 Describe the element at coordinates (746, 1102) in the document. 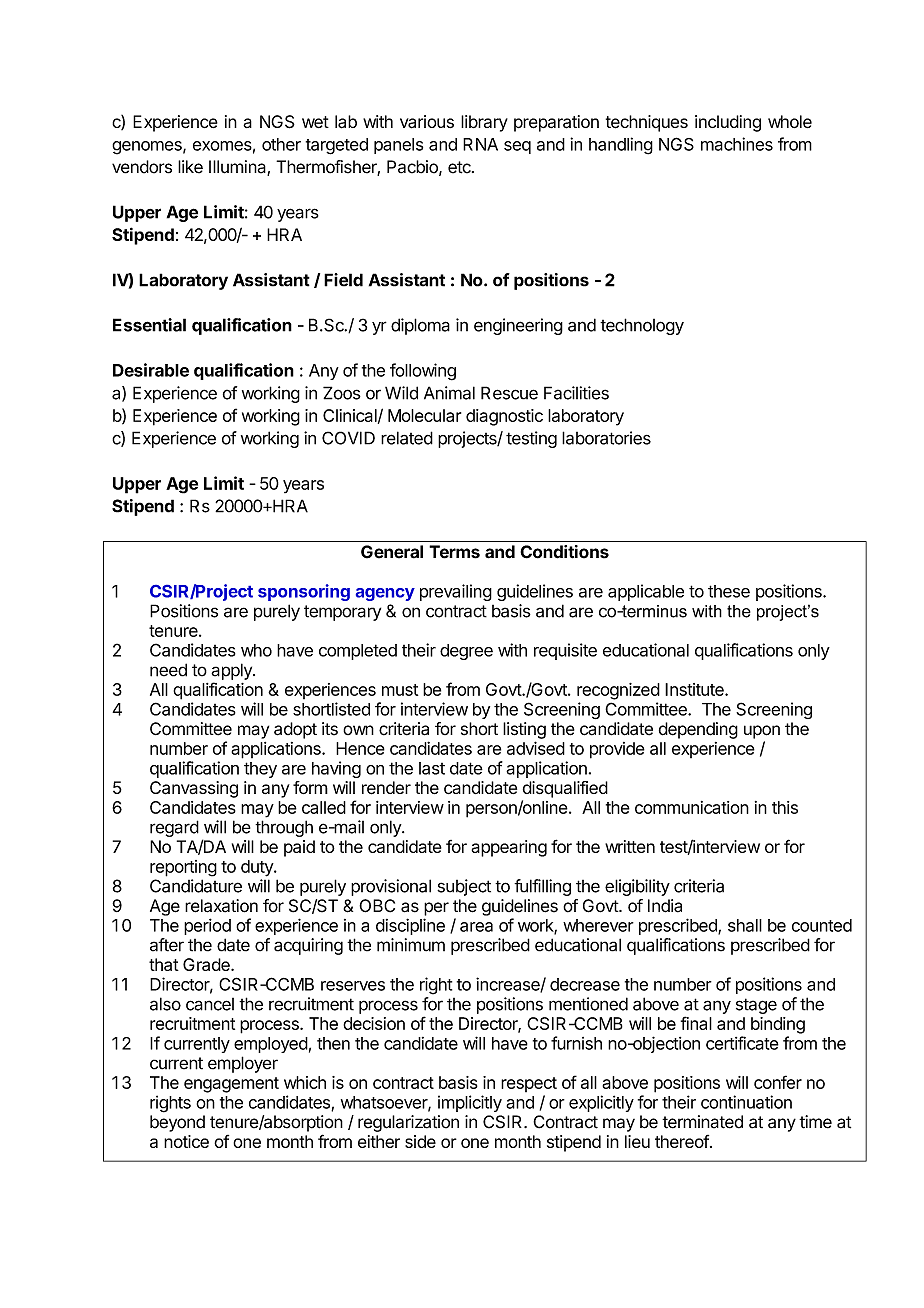

I see `continuation` at that location.
